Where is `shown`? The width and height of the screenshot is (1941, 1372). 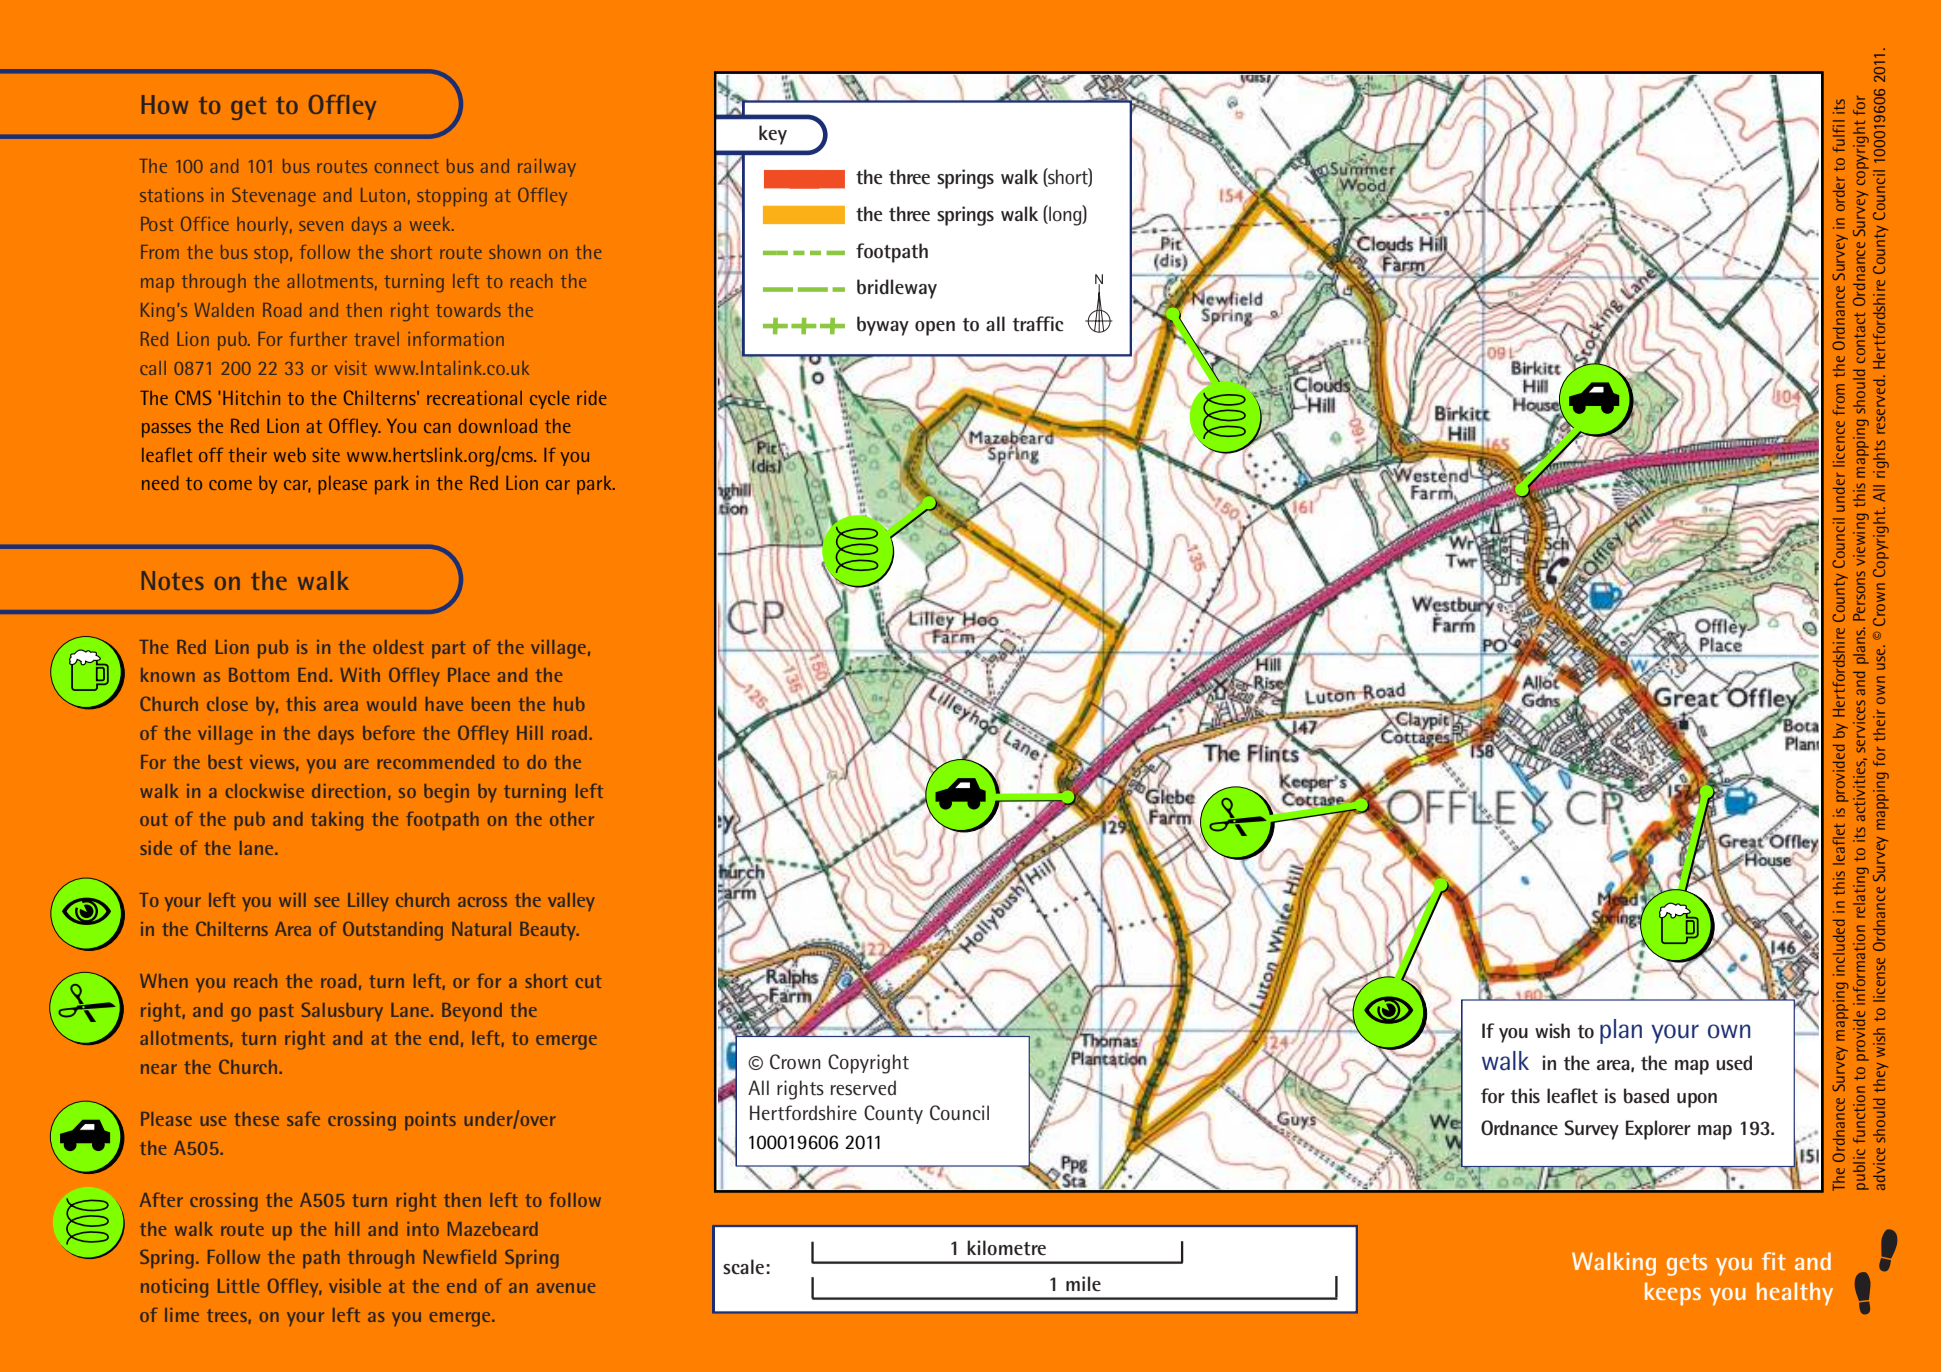 shown is located at coordinates (514, 252).
